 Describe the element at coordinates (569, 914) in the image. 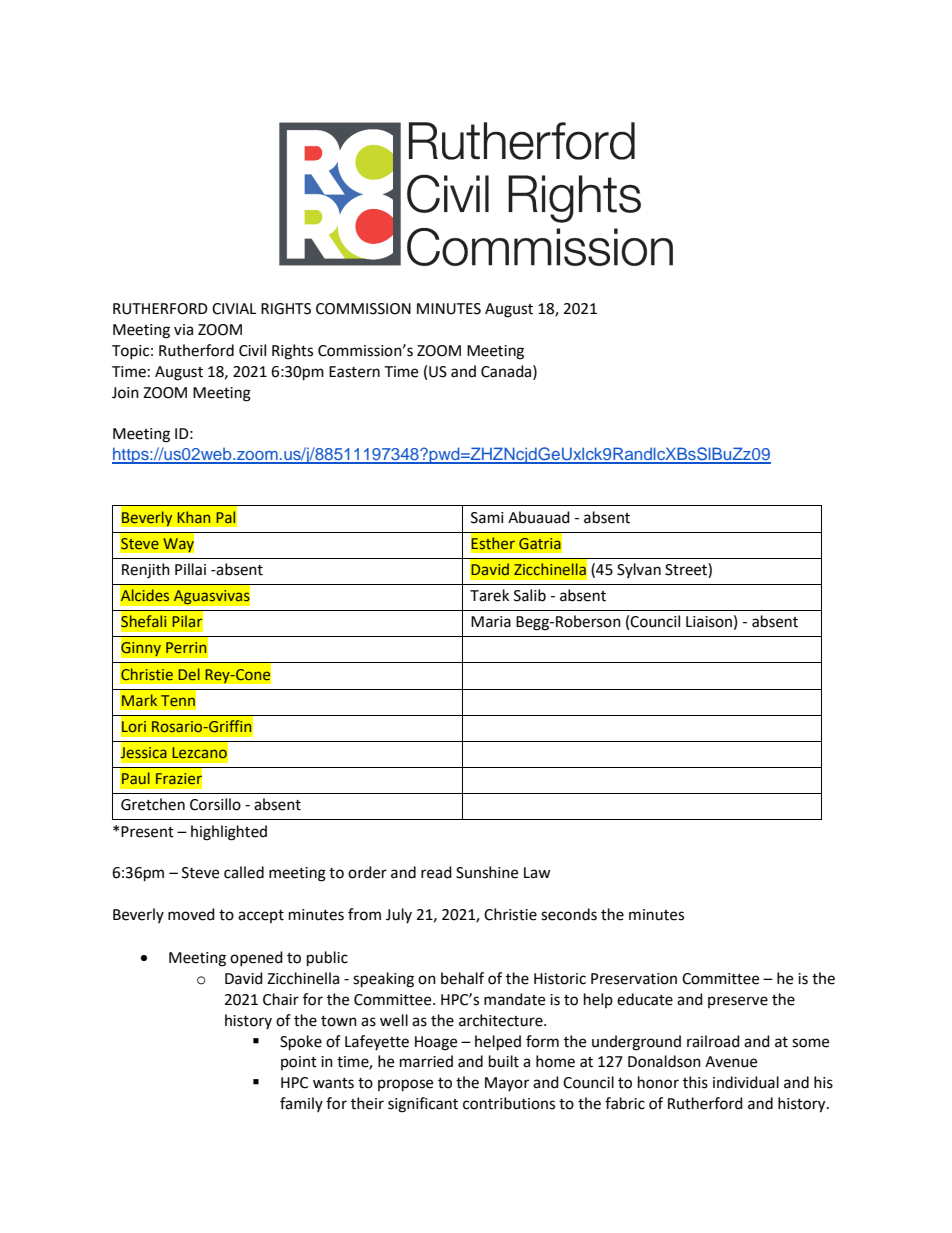

I see `seconds` at that location.
